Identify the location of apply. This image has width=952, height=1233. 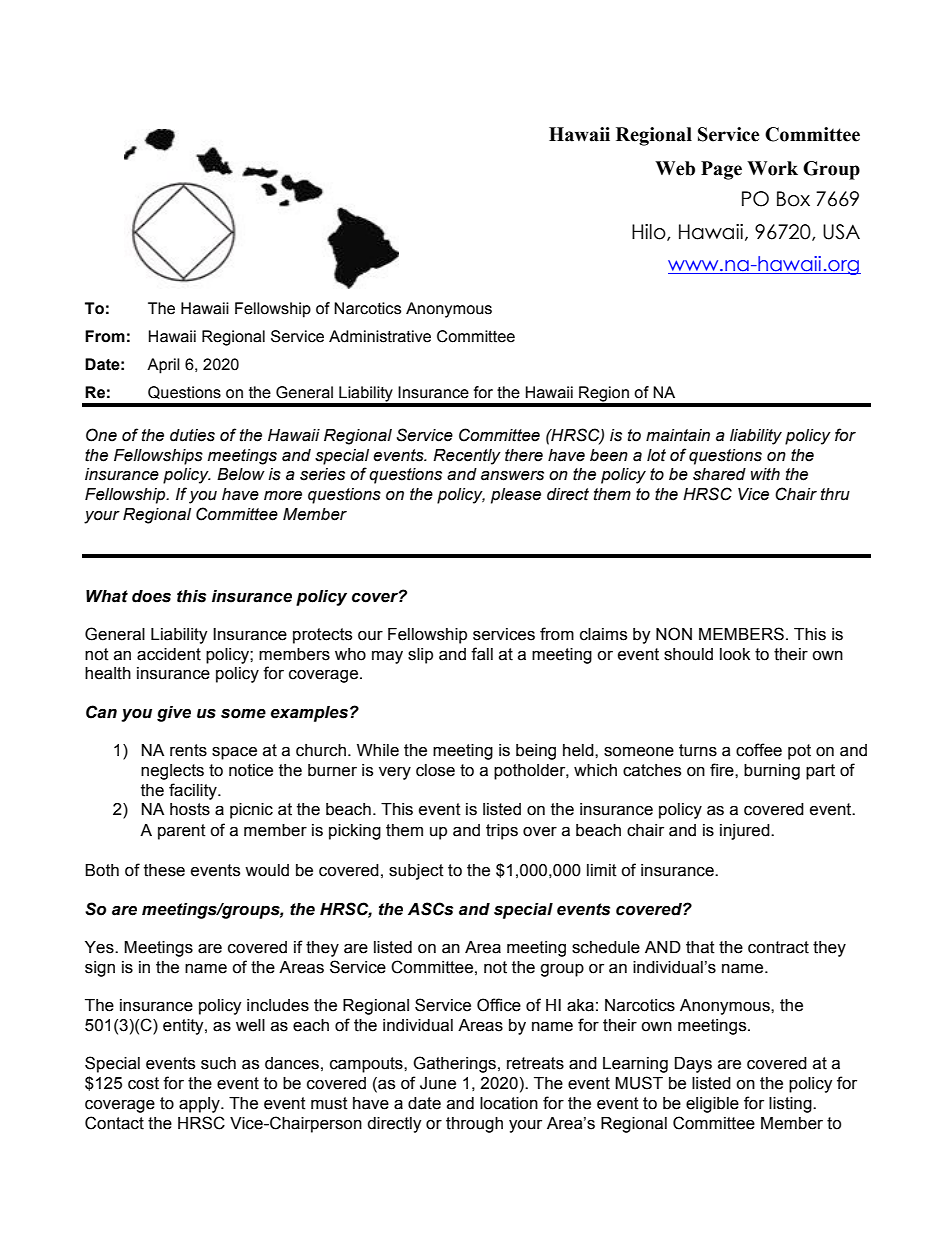
(200, 1105).
